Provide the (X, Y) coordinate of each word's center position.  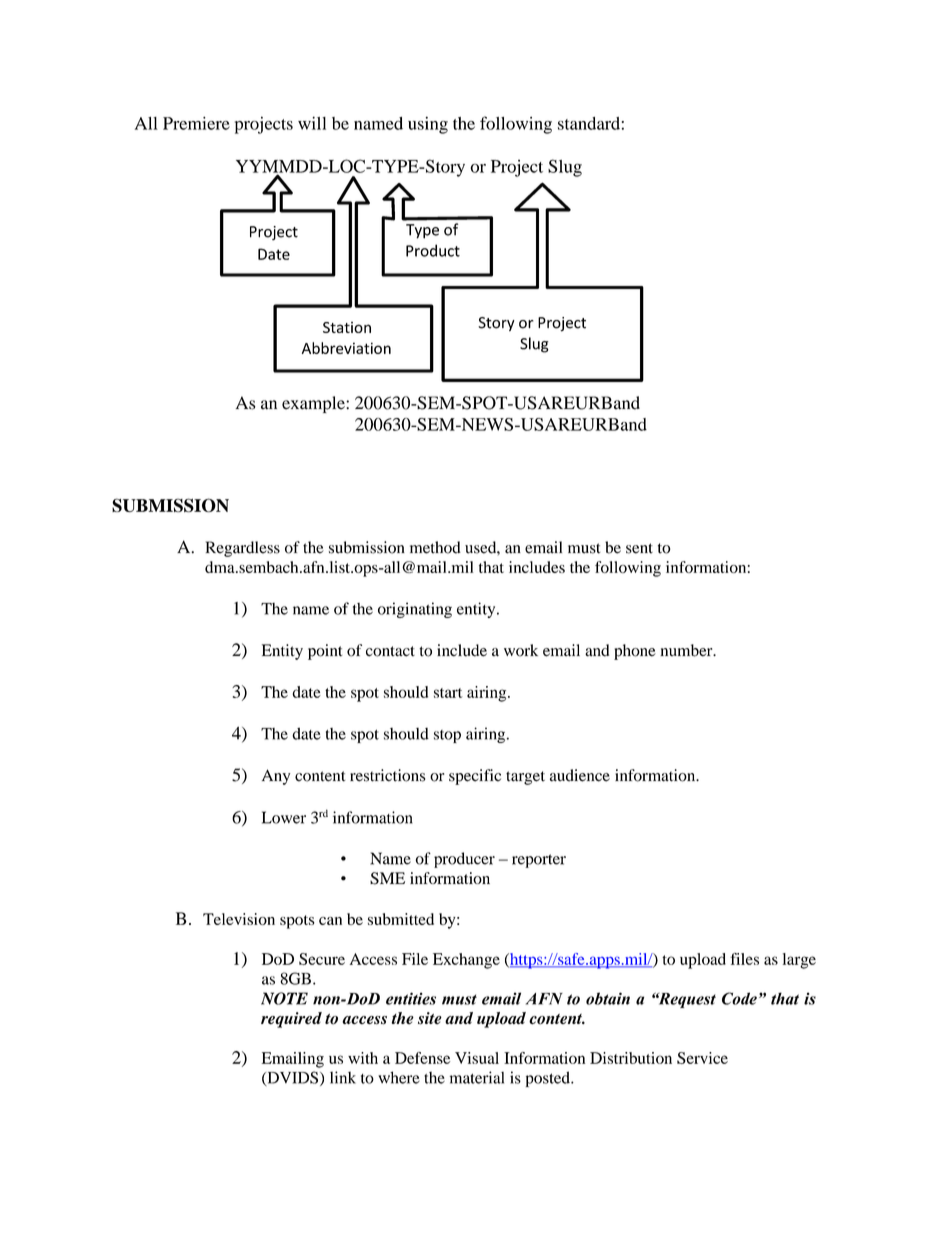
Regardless (243, 549)
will (312, 123)
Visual (477, 1058)
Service (702, 1058)
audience (580, 775)
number (687, 650)
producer (464, 860)
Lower (284, 817)
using (428, 125)
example (314, 404)
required (291, 1020)
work (521, 650)
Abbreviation (346, 348)
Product (433, 250)
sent (639, 548)
